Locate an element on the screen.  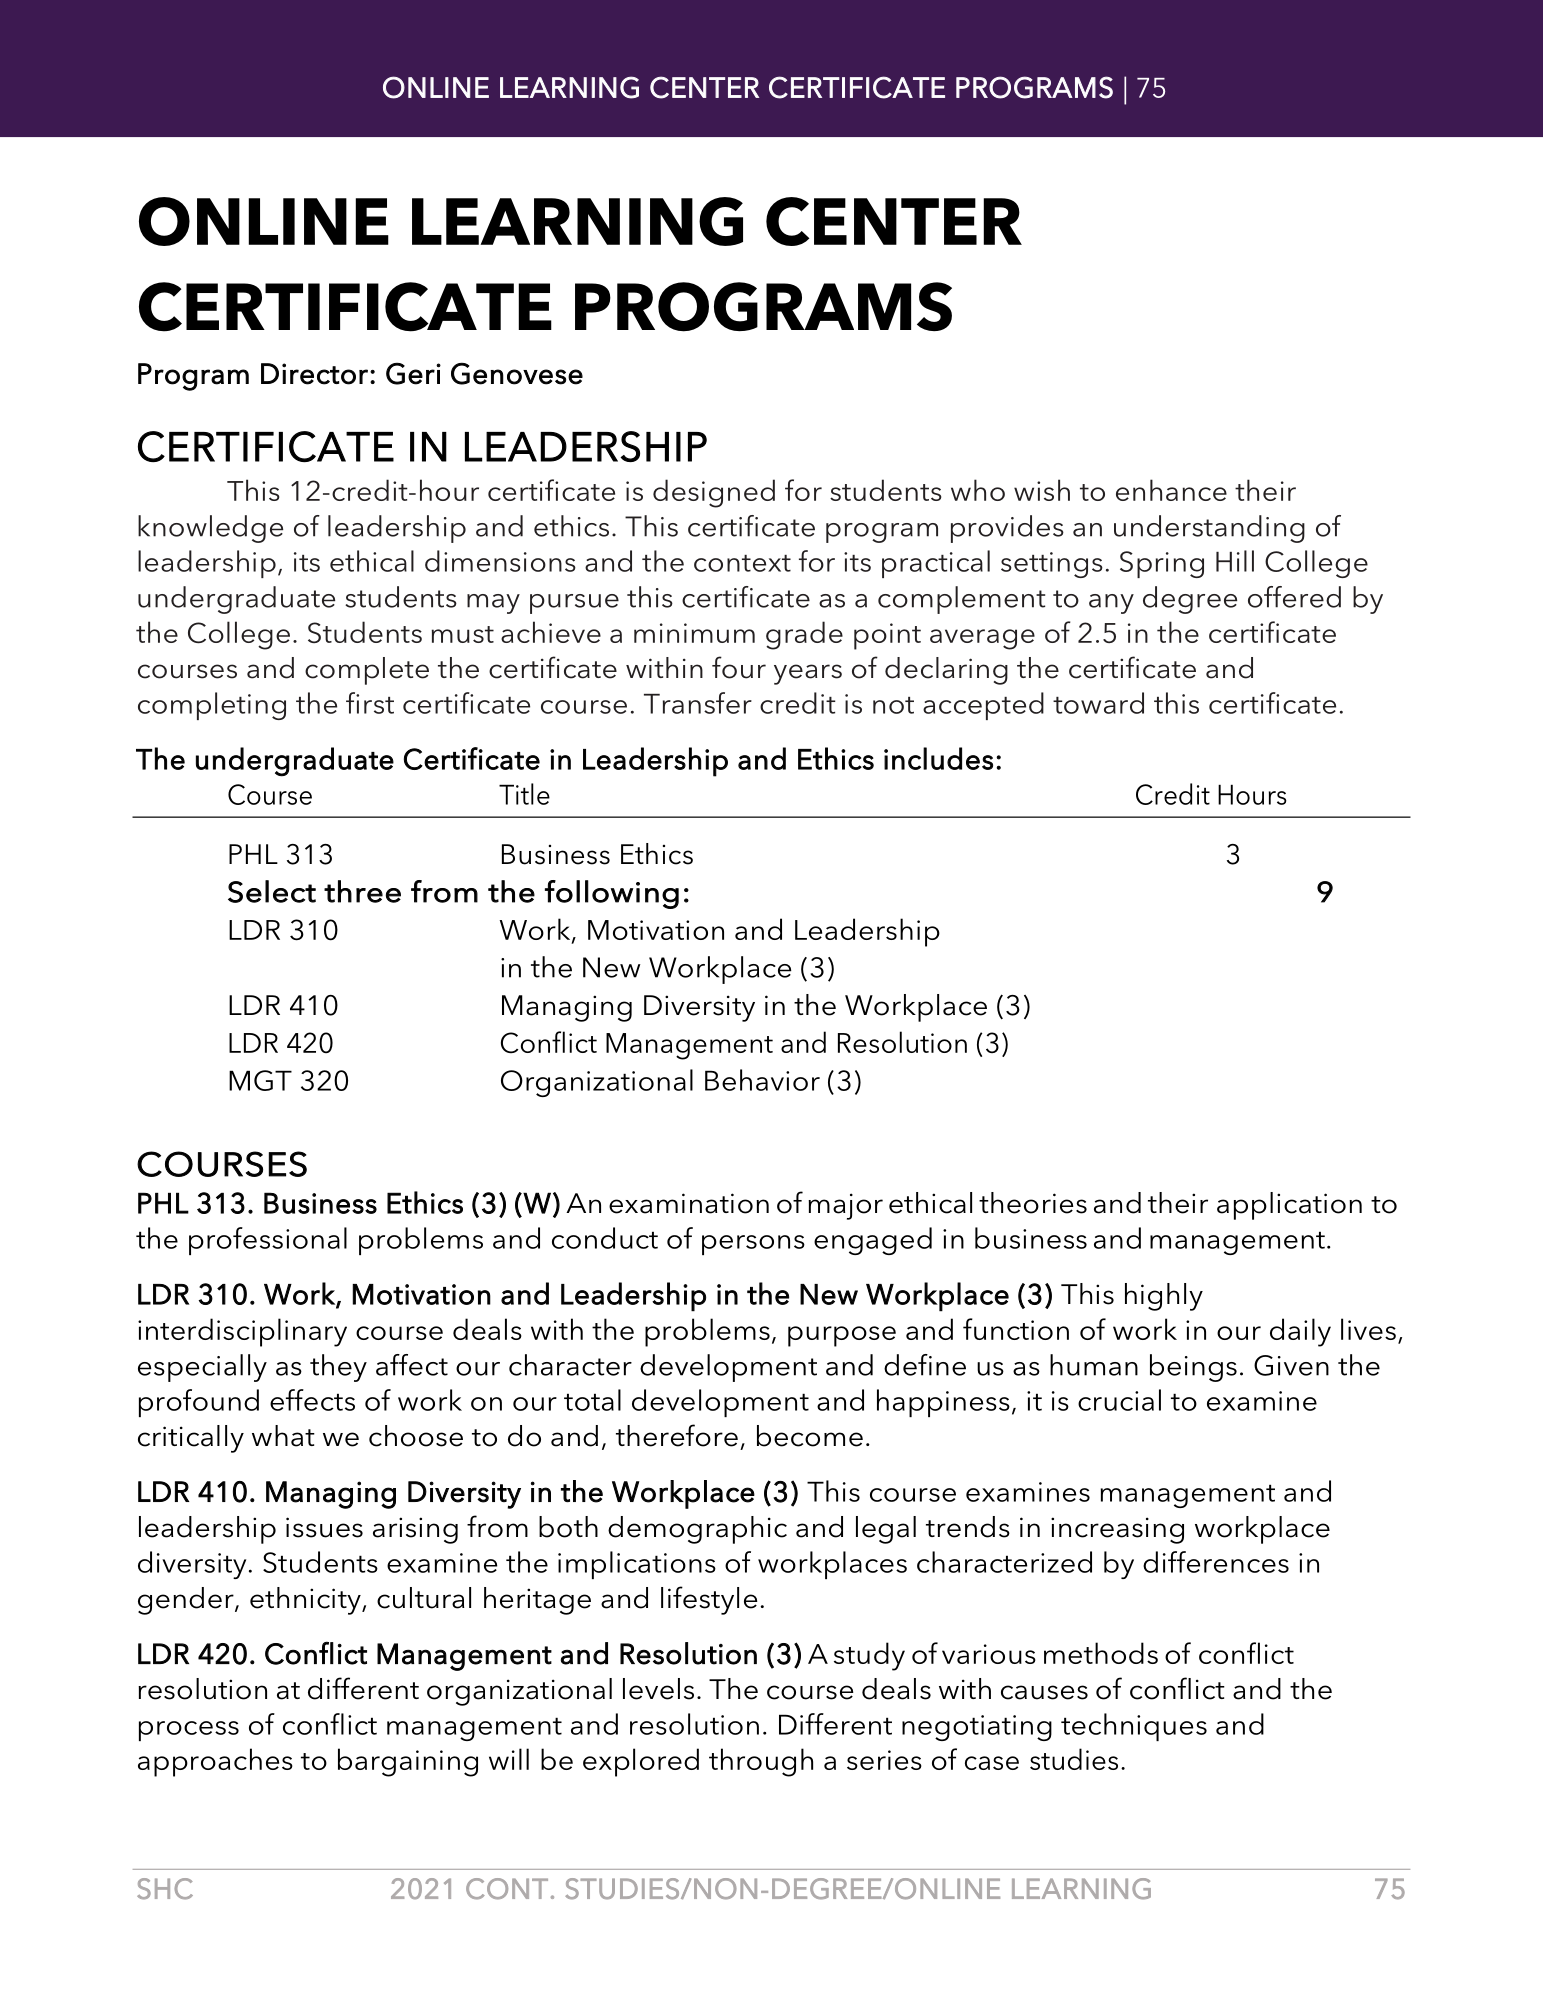
designed is located at coordinates (714, 493).
